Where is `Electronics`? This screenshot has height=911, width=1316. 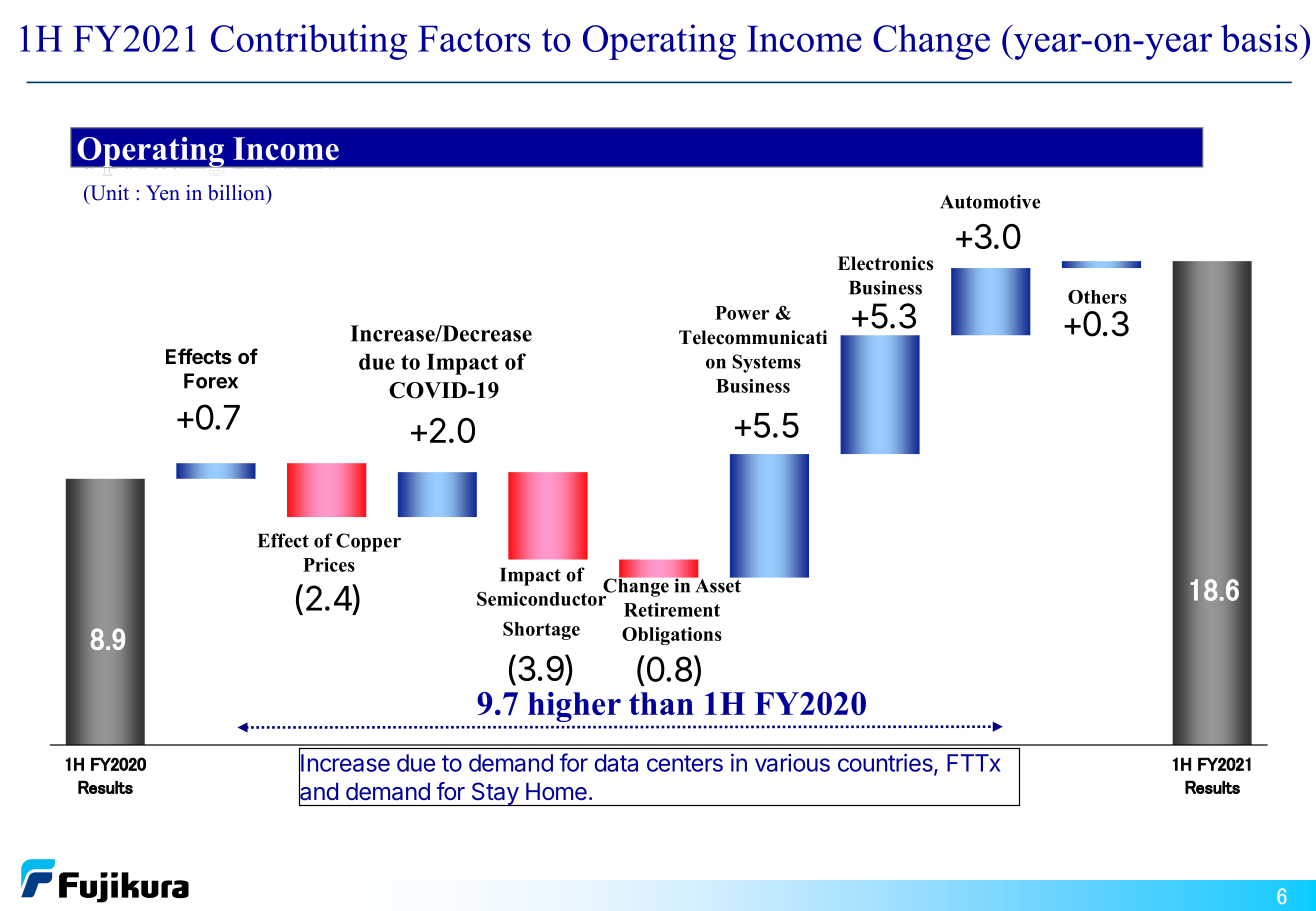
Electronics is located at coordinates (885, 263).
